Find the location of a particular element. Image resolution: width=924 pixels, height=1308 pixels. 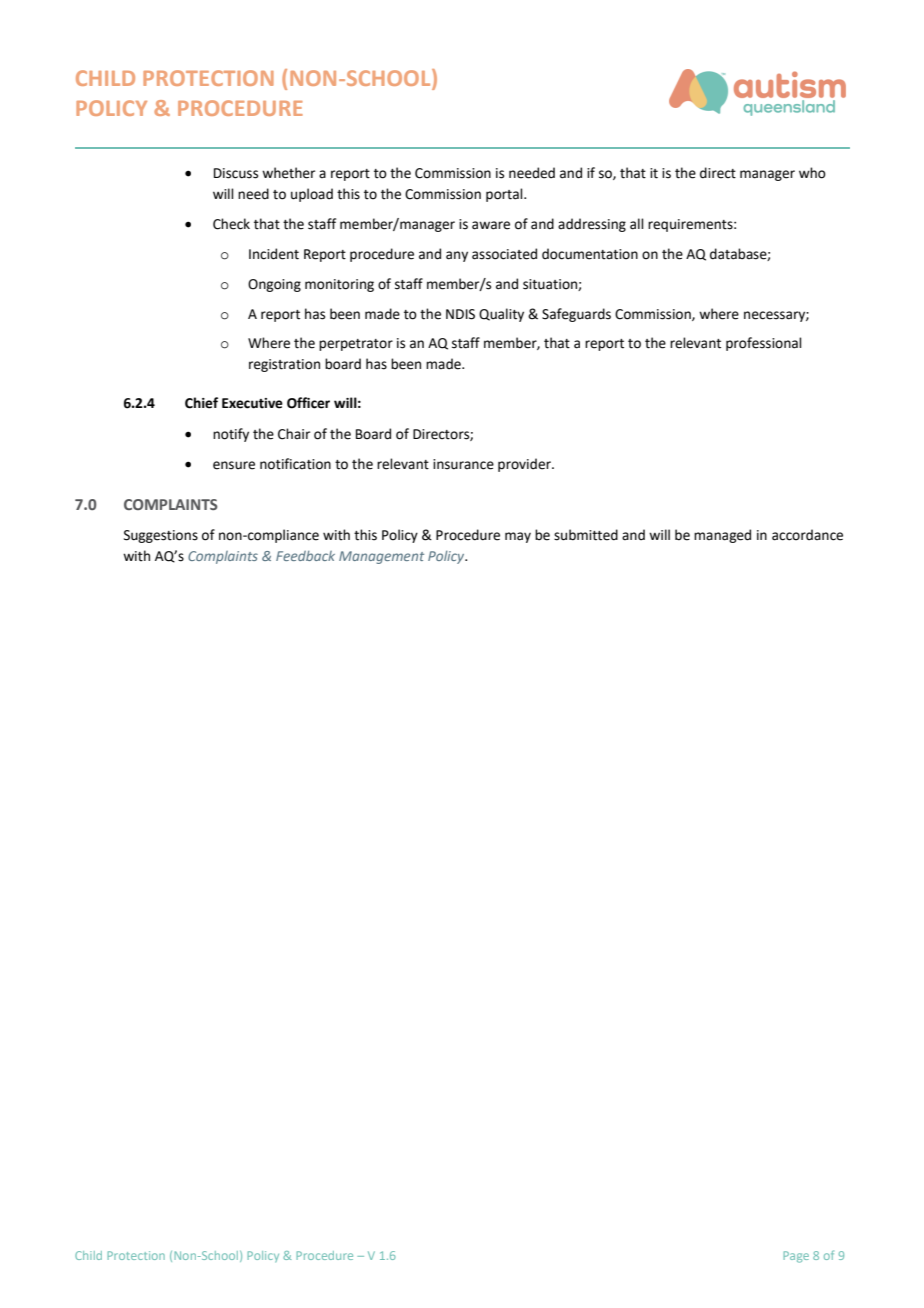

submitted is located at coordinates (586, 535).
